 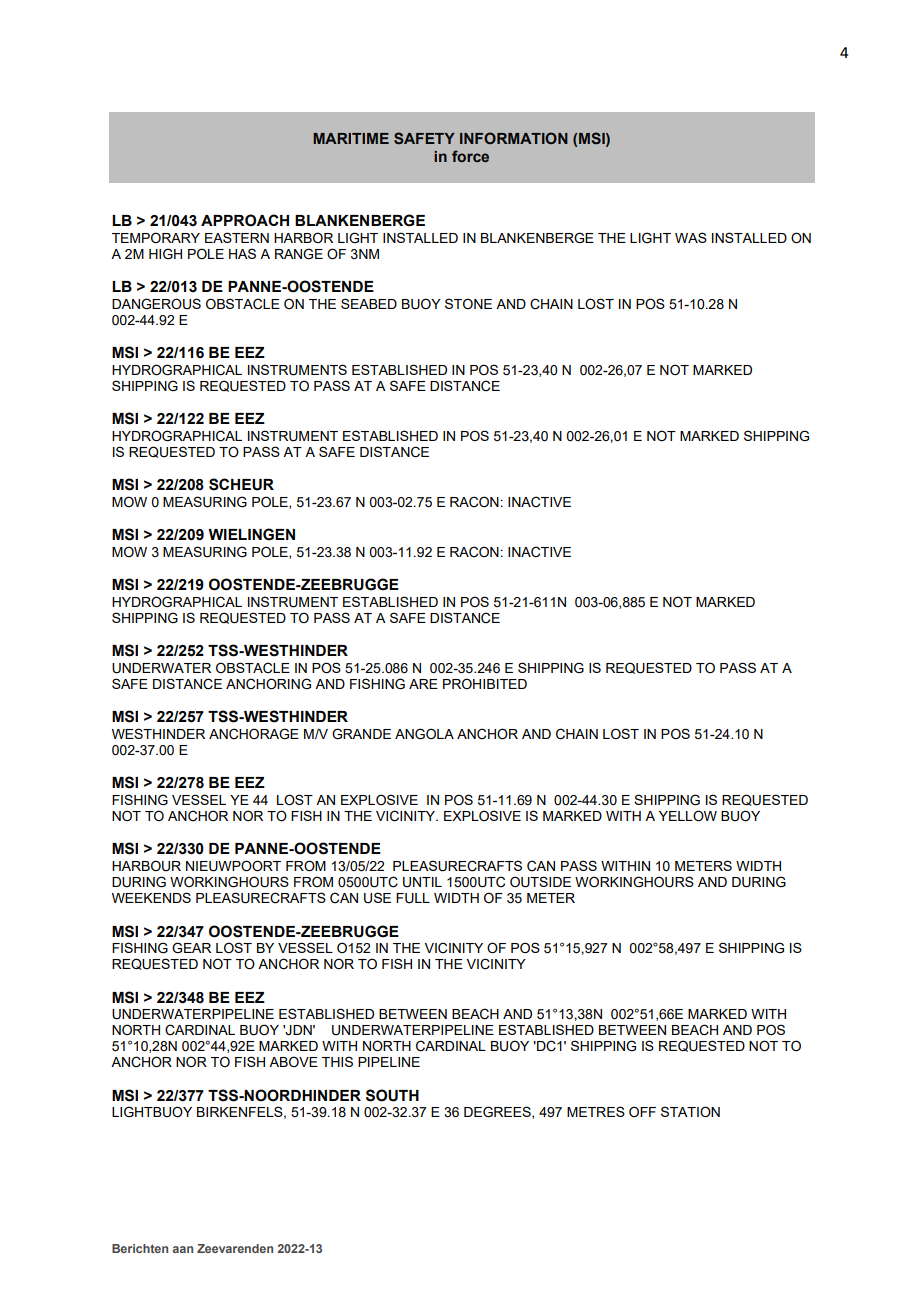 What do you see at coordinates (422, 882) in the screenshot?
I see `UNTIL` at bounding box center [422, 882].
